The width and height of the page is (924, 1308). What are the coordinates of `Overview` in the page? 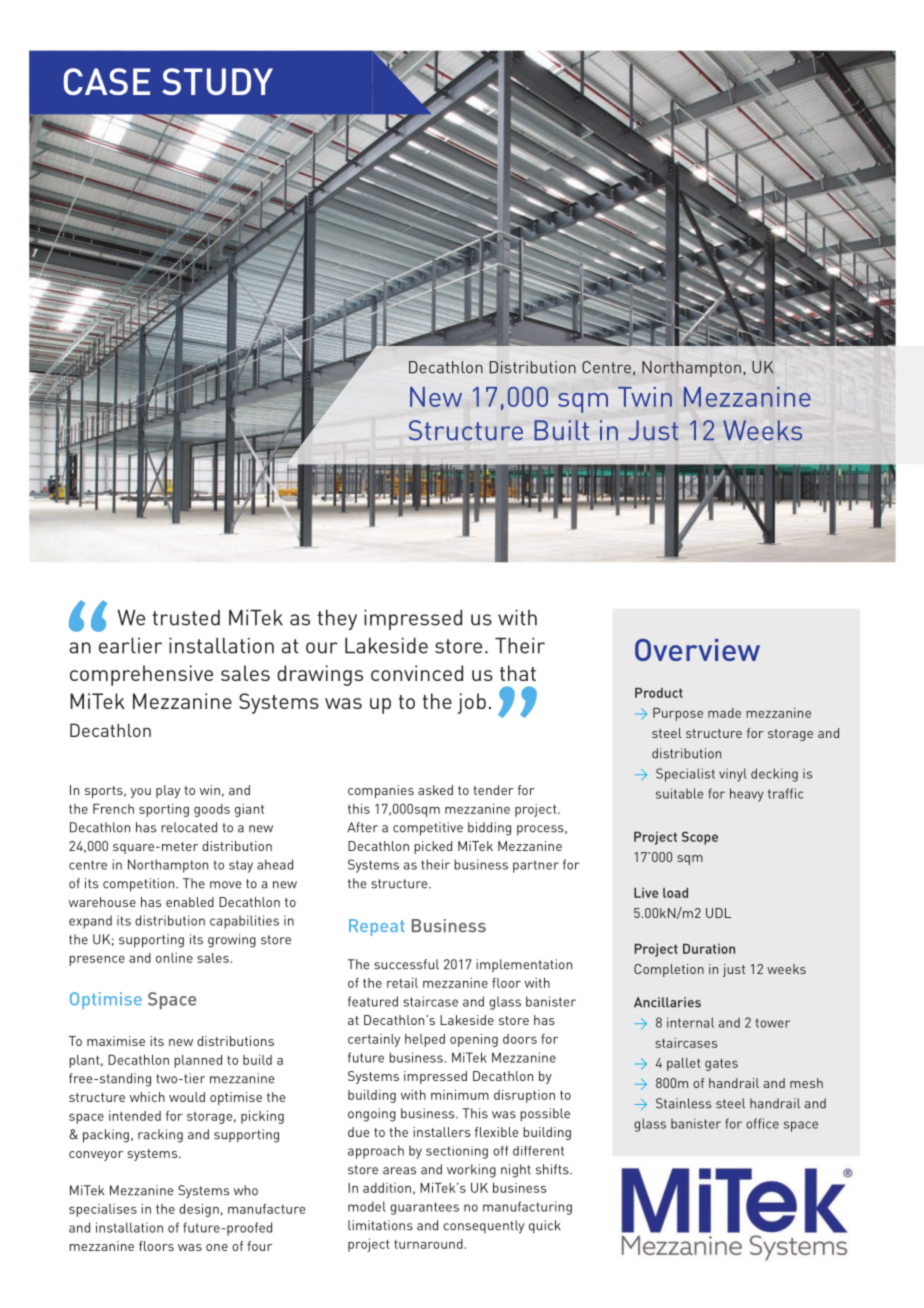 It's located at (697, 650).
